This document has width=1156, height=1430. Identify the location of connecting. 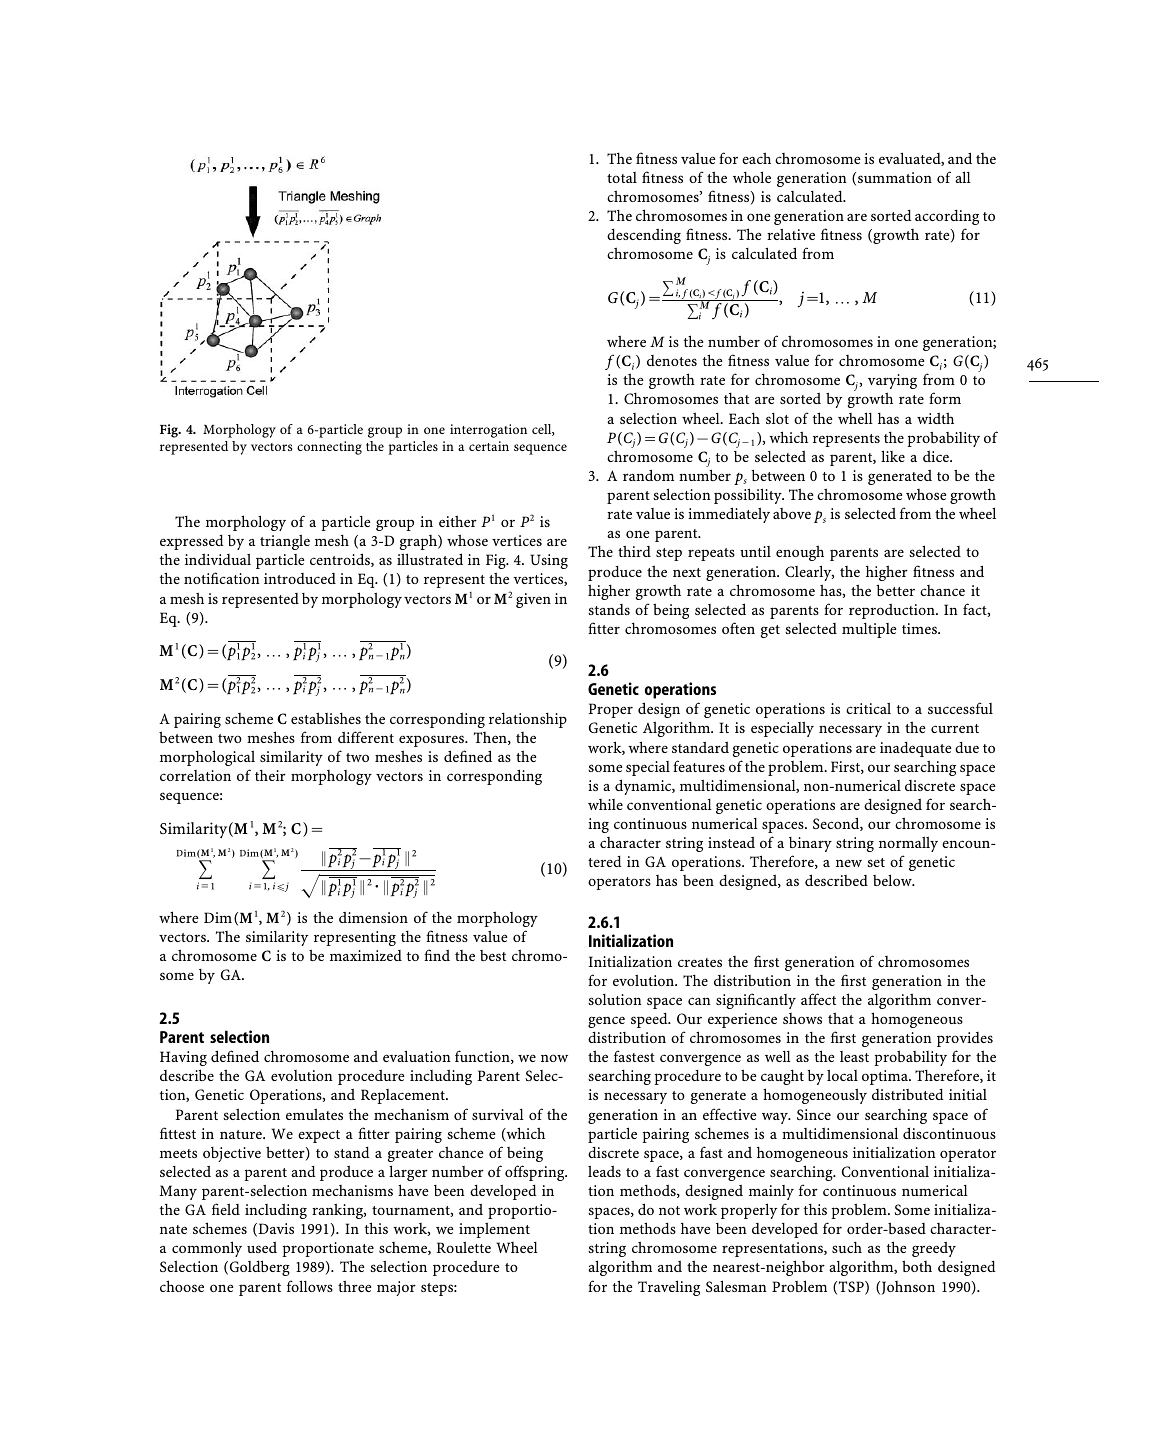
(329, 448).
